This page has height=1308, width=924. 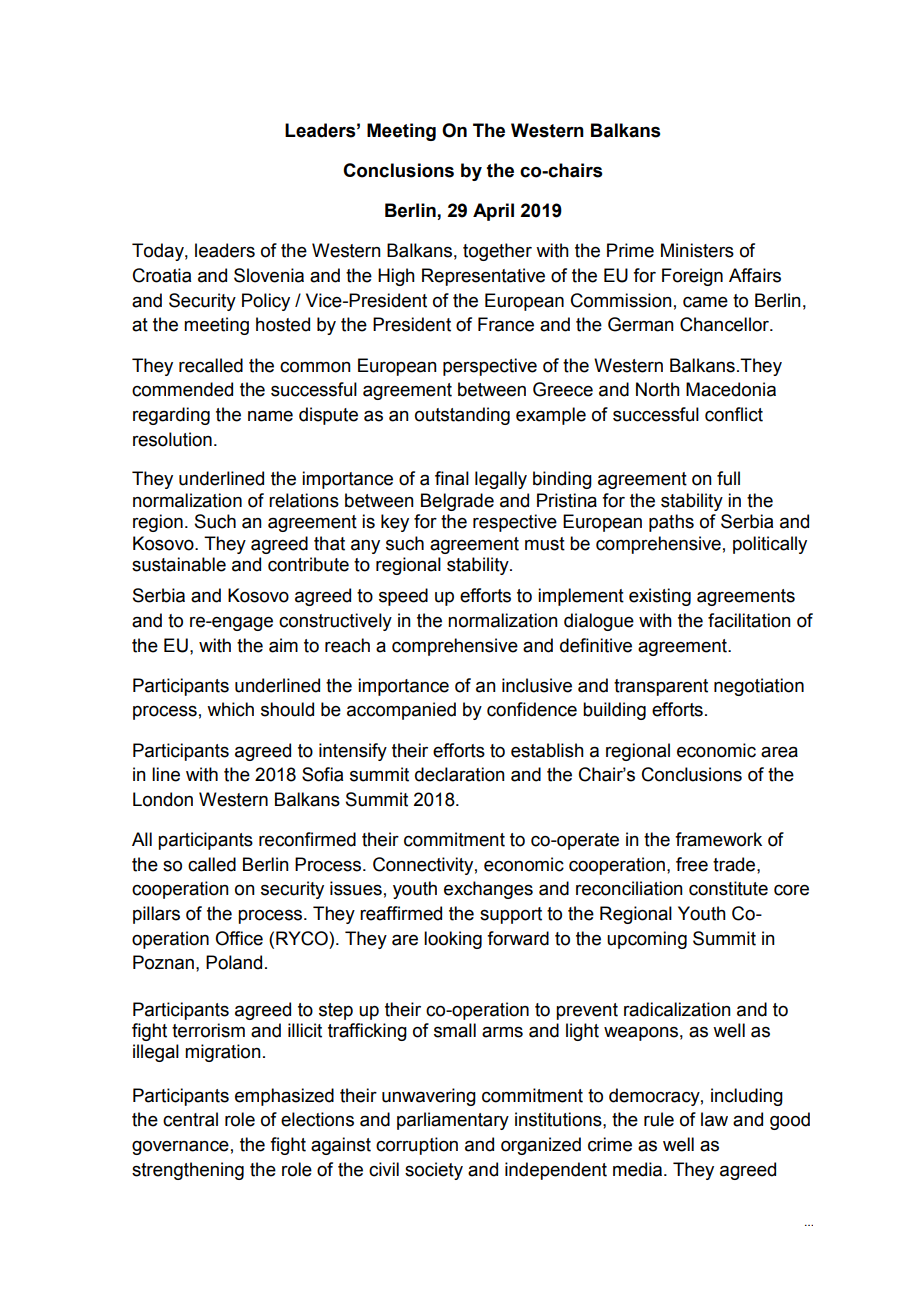 What do you see at coordinates (759, 687) in the page?
I see `negotiation` at bounding box center [759, 687].
